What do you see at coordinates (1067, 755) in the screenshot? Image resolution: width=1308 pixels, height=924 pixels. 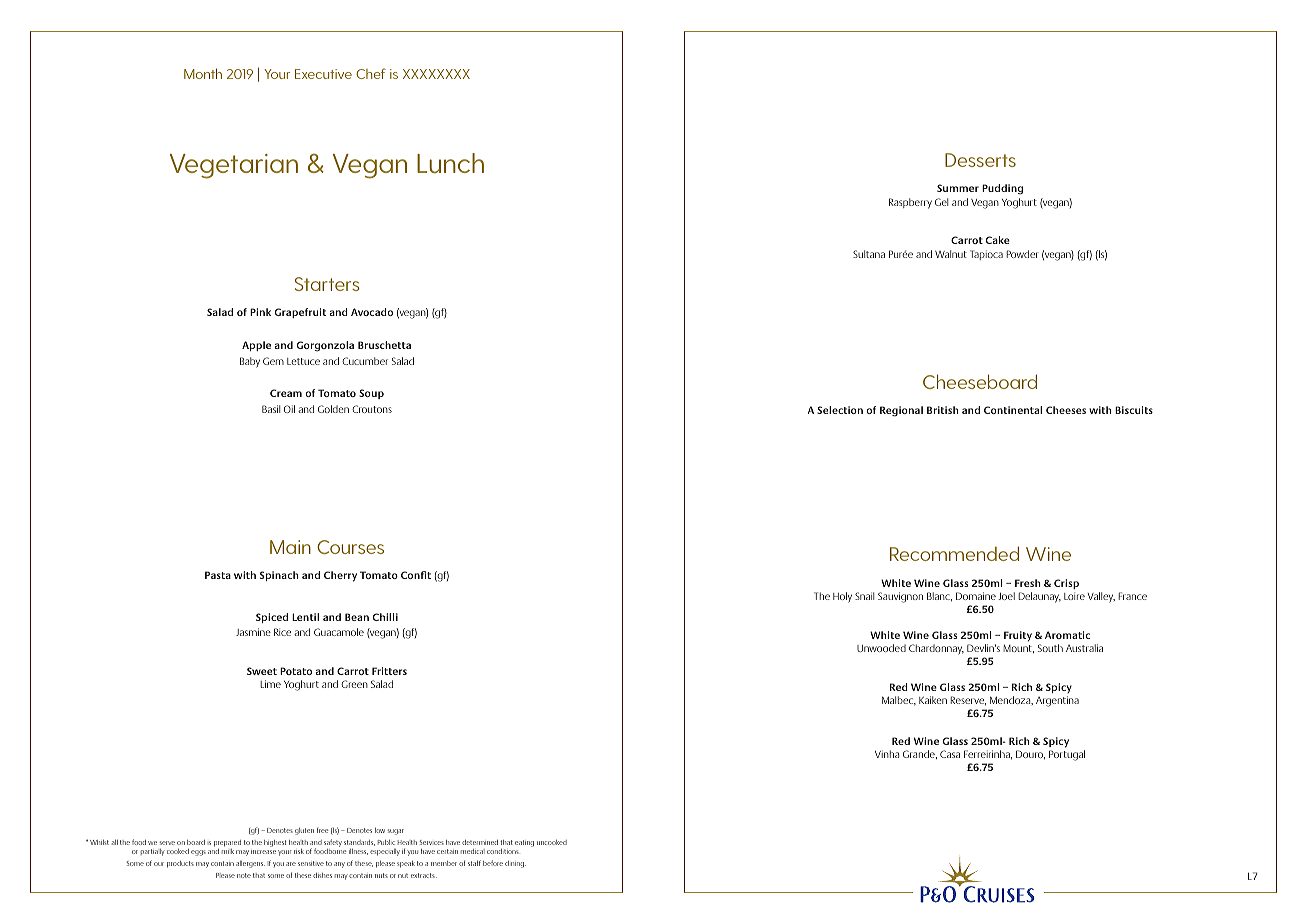 I see `Portugal` at bounding box center [1067, 755].
